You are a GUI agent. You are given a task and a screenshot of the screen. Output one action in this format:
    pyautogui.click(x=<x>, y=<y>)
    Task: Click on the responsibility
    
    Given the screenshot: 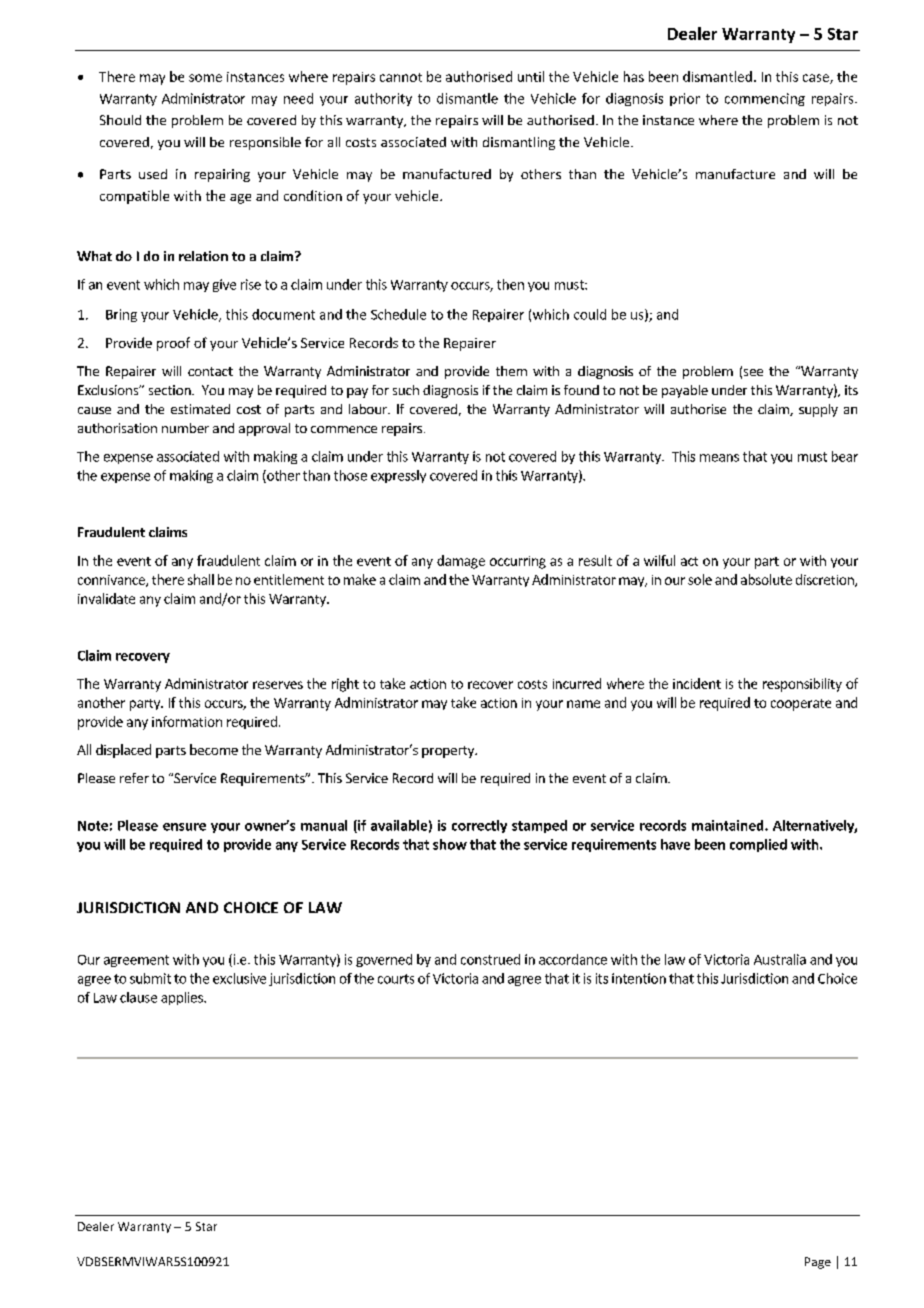 What is the action you would take?
    pyautogui.click(x=802, y=685)
